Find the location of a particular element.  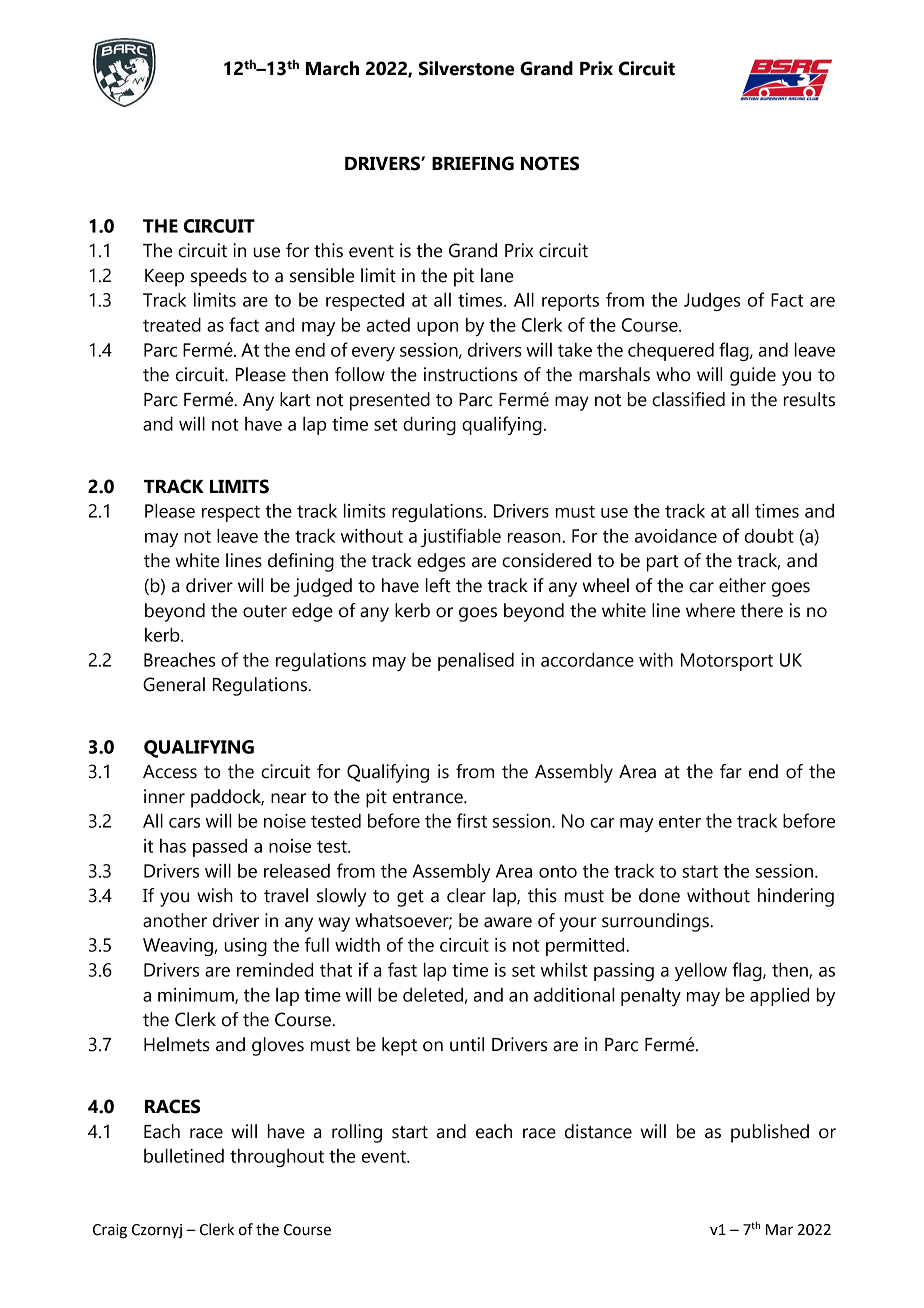

classified is located at coordinates (688, 399).
